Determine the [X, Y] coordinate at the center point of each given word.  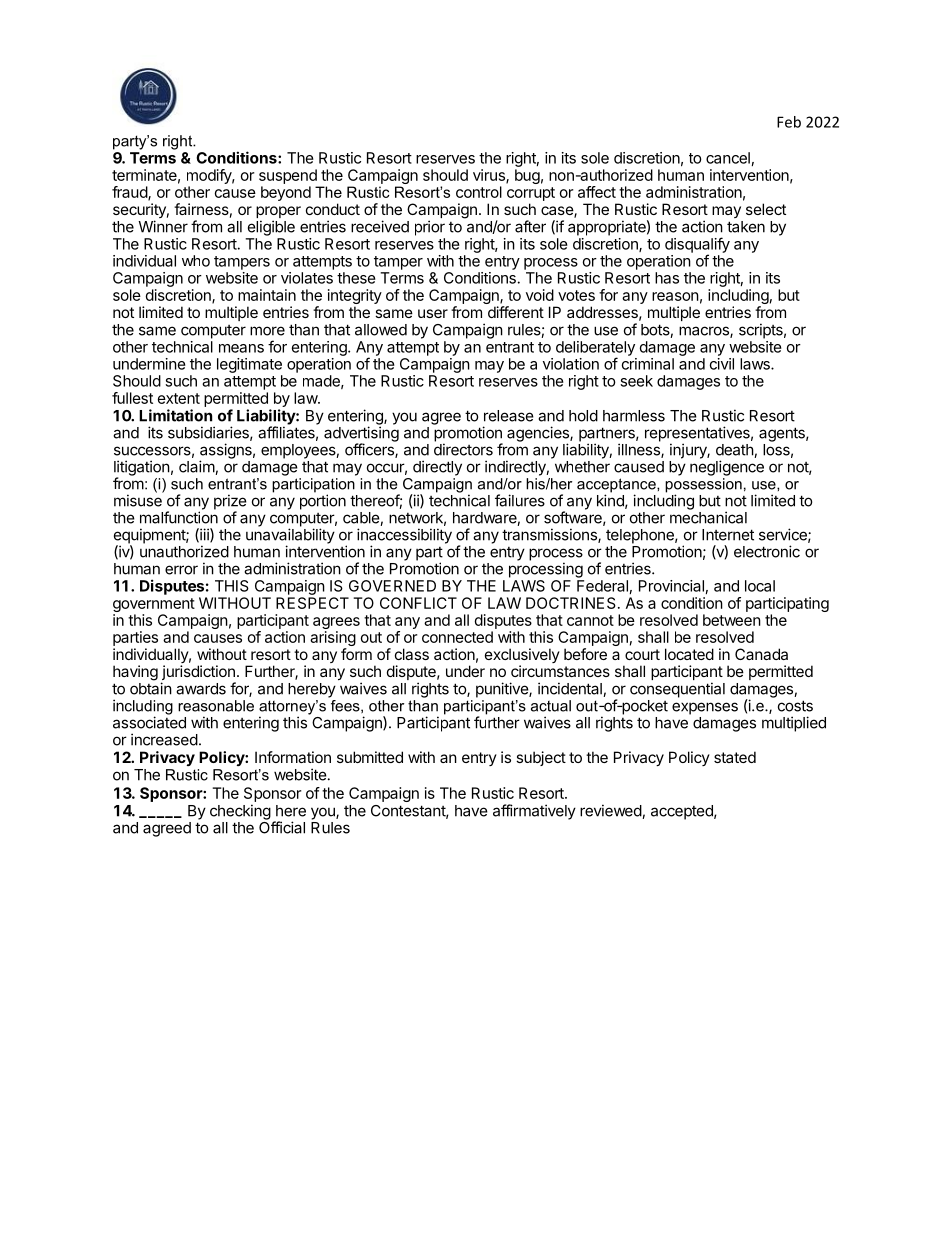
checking [240, 812]
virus [490, 176]
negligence [727, 468]
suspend [288, 176]
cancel [728, 158]
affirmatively [534, 812]
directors [463, 449]
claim [197, 467]
